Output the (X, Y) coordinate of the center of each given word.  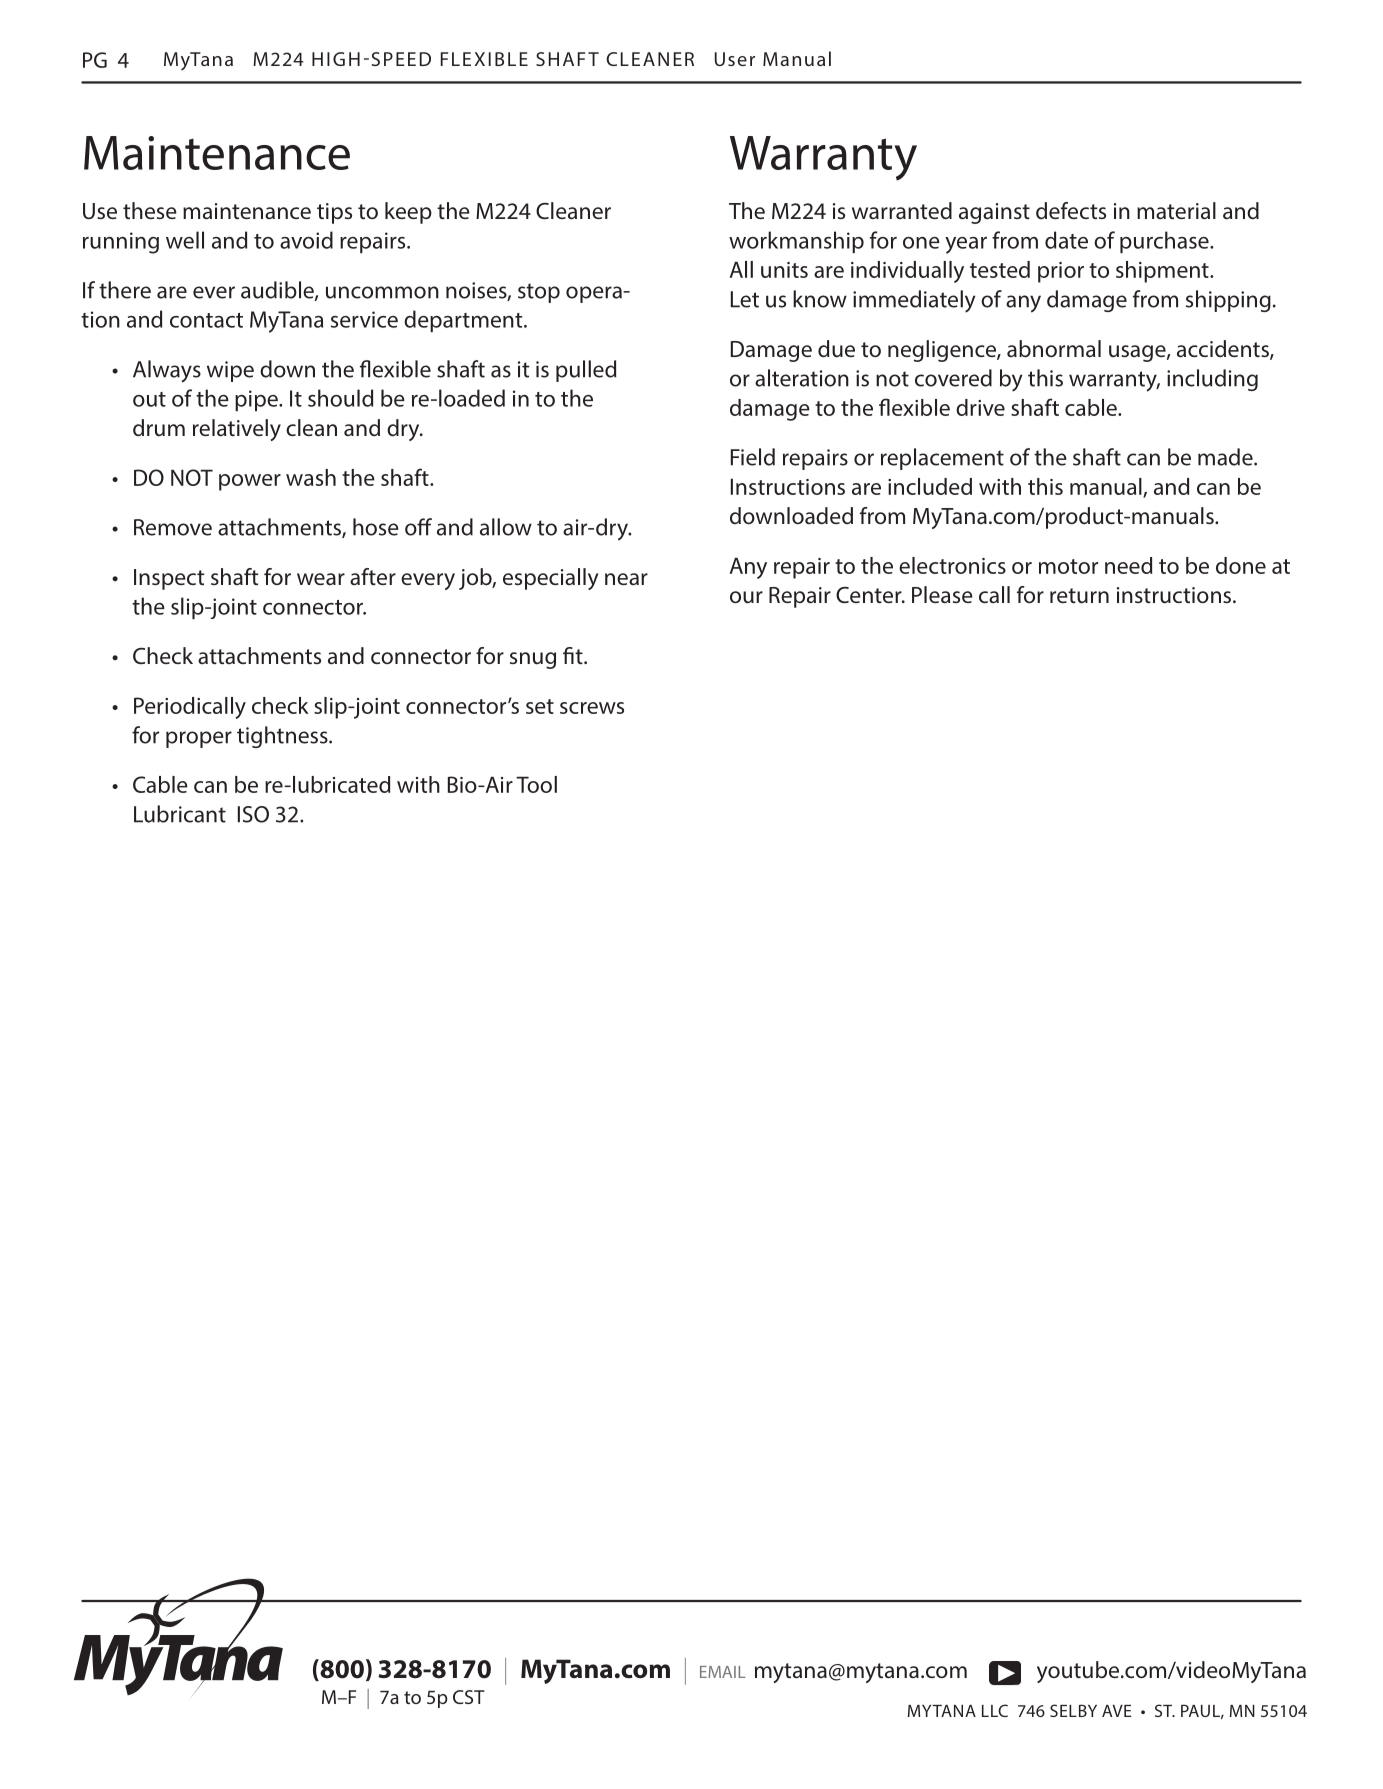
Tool (536, 784)
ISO (253, 814)
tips (334, 213)
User (735, 59)
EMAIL (723, 1672)
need (1128, 565)
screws (592, 708)
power (250, 482)
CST (469, 1697)
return (1079, 596)
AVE (1116, 1711)
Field (753, 457)
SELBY (1073, 1710)
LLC (995, 1710)
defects (1071, 210)
